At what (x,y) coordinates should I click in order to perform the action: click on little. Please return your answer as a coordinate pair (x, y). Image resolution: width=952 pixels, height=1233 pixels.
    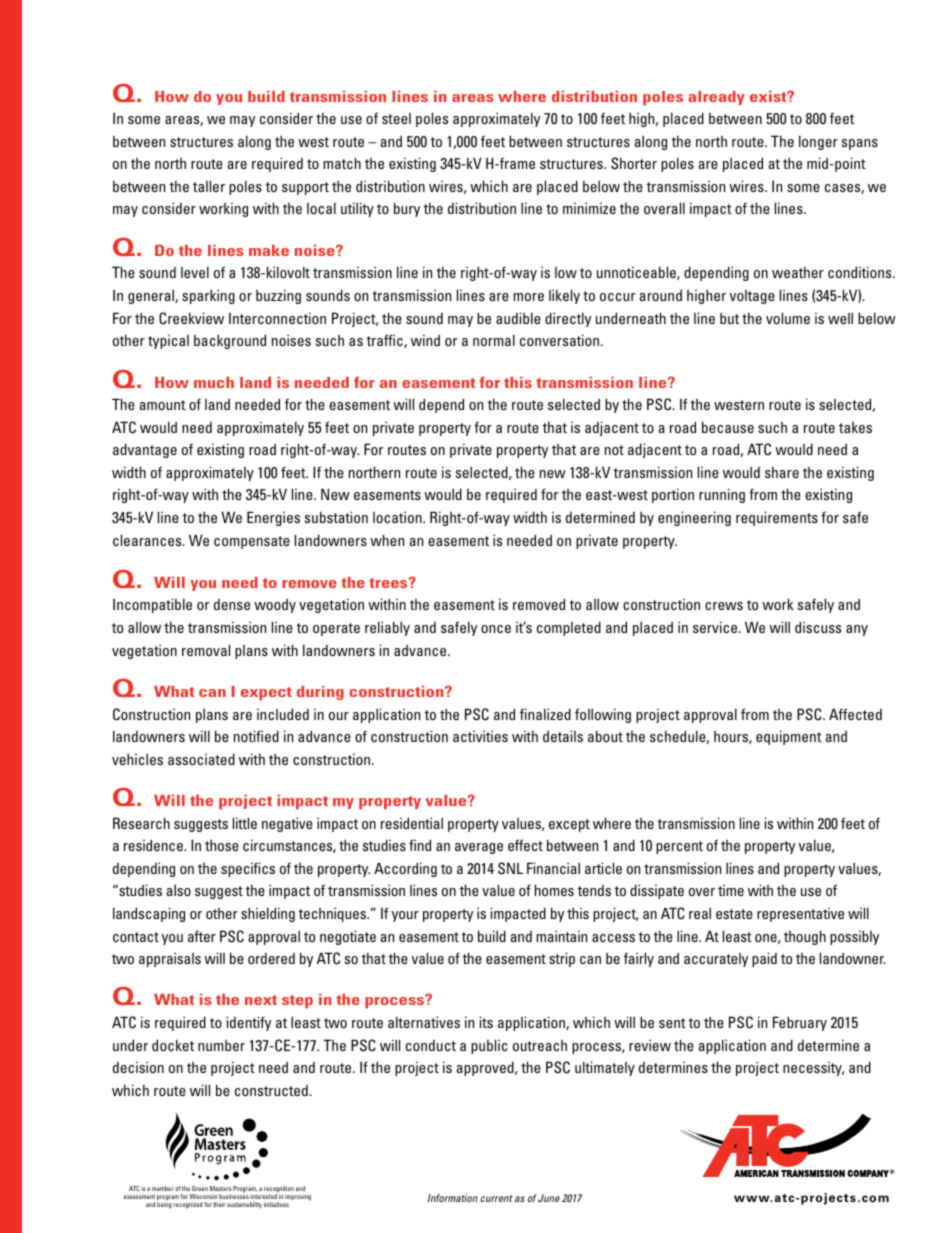
    Looking at the image, I should click on (245, 823).
